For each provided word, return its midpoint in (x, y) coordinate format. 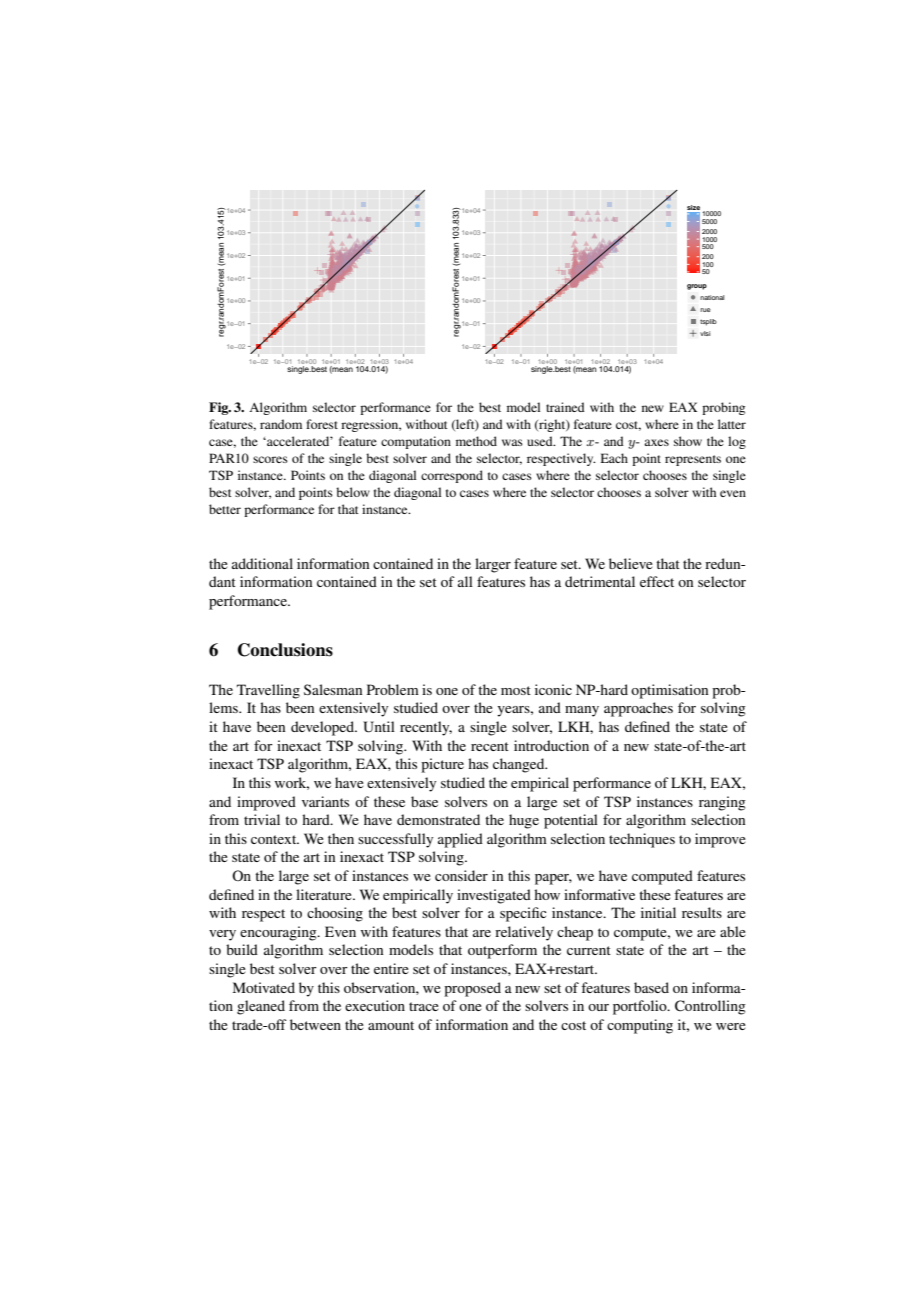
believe (631, 563)
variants (325, 801)
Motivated (264, 987)
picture (442, 765)
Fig (220, 408)
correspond (452, 476)
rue (705, 310)
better (225, 509)
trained (565, 407)
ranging (722, 803)
